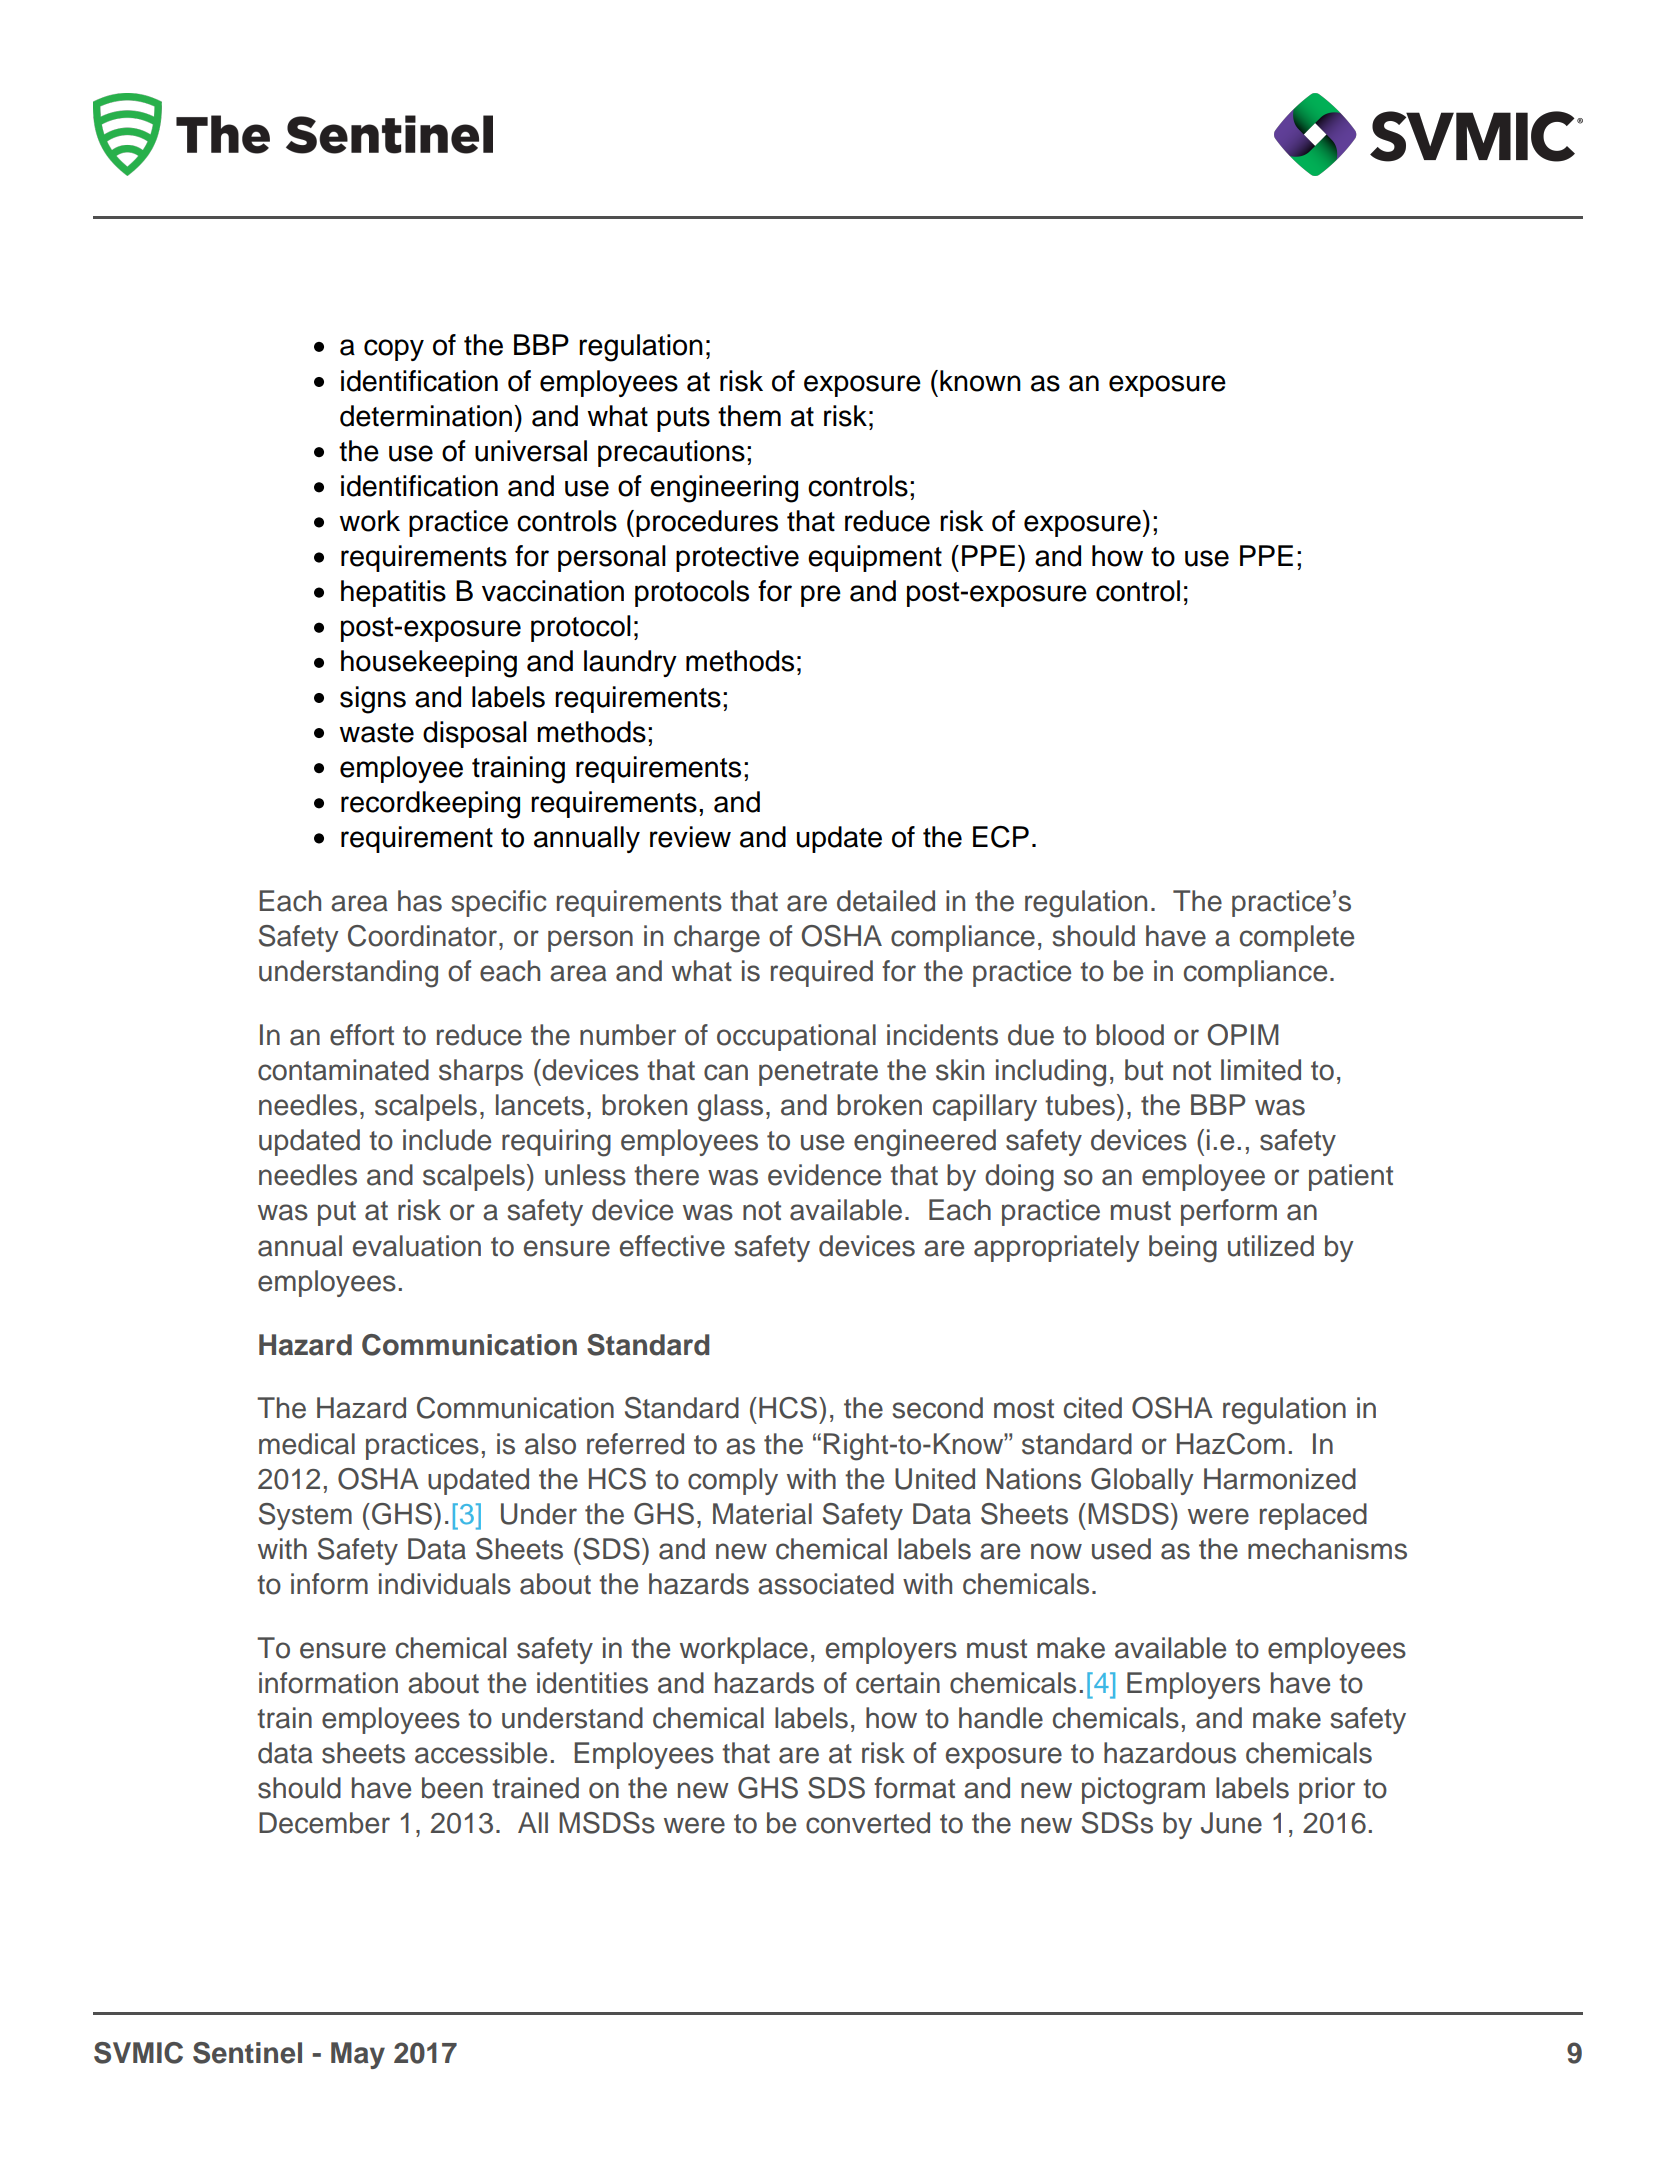 This screenshot has width=1676, height=2169. I want to click on Harmonized, so click(1280, 1479).
